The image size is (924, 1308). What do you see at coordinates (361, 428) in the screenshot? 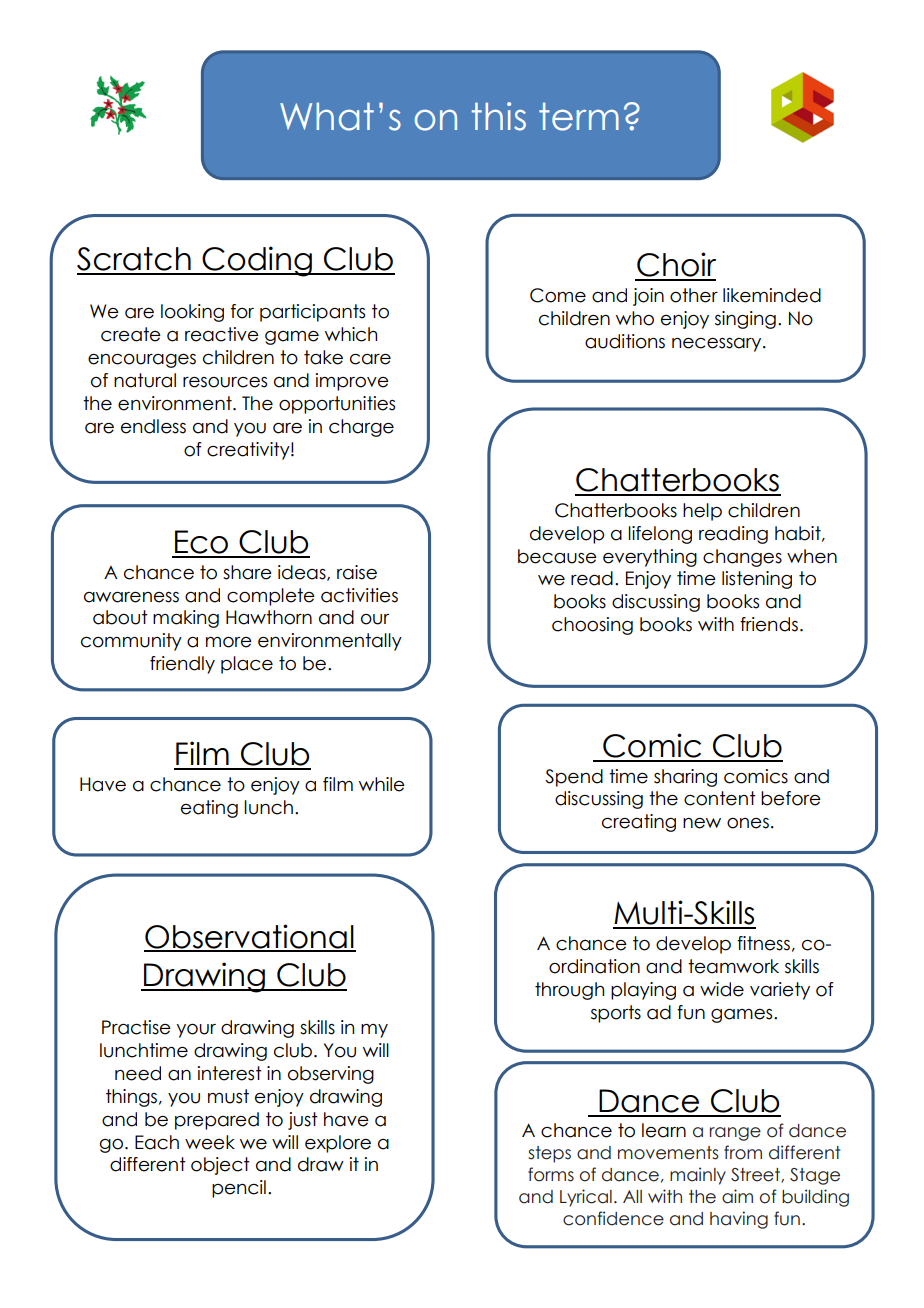
I see `charge` at bounding box center [361, 428].
